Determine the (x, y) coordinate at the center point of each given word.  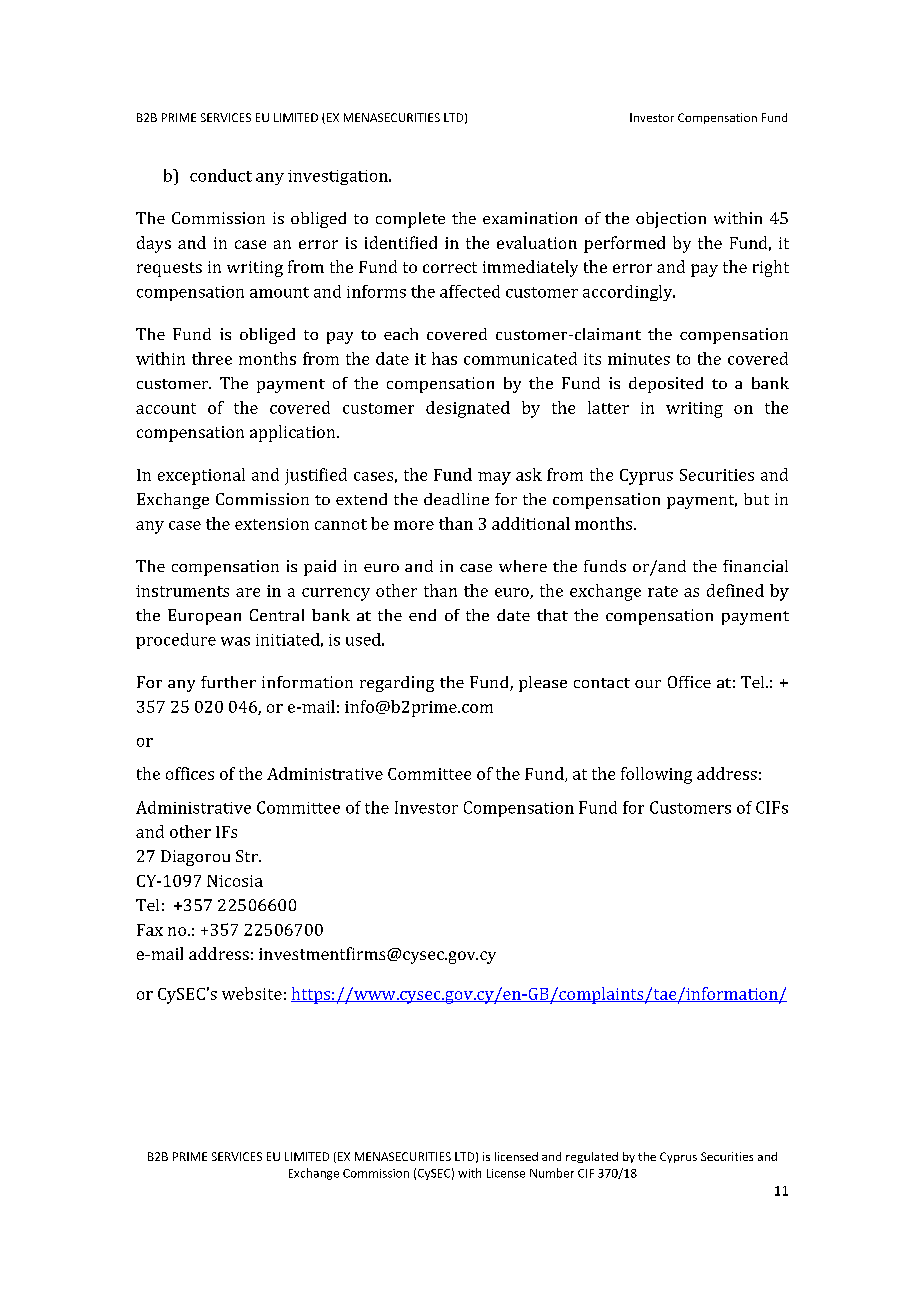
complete (410, 220)
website (252, 993)
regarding (397, 684)
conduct (221, 175)
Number (552, 1173)
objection (671, 220)
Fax (150, 930)
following (656, 775)
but (756, 499)
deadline (456, 499)
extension (272, 524)
